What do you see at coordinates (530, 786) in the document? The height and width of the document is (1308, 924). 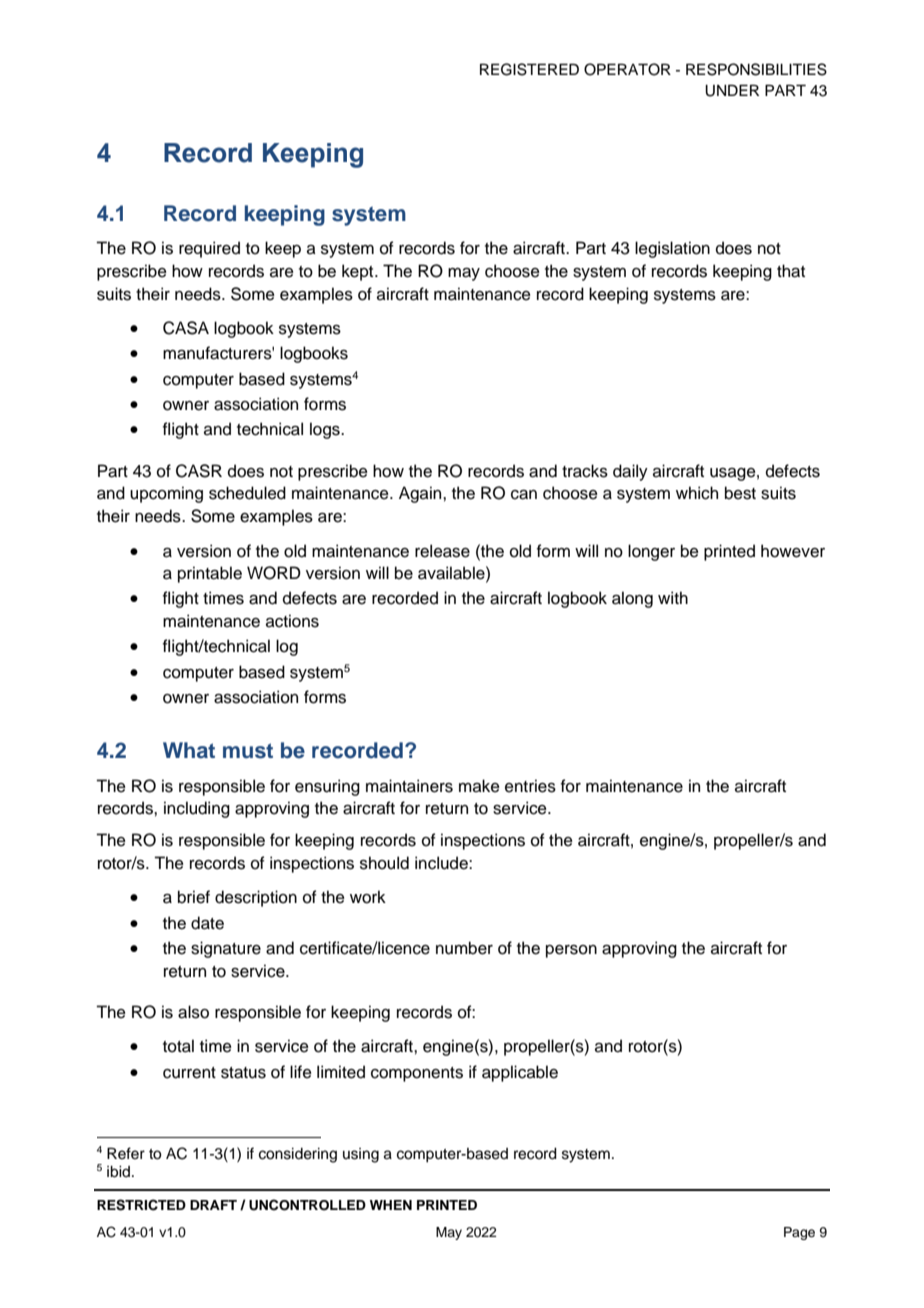 I see `entries` at bounding box center [530, 786].
